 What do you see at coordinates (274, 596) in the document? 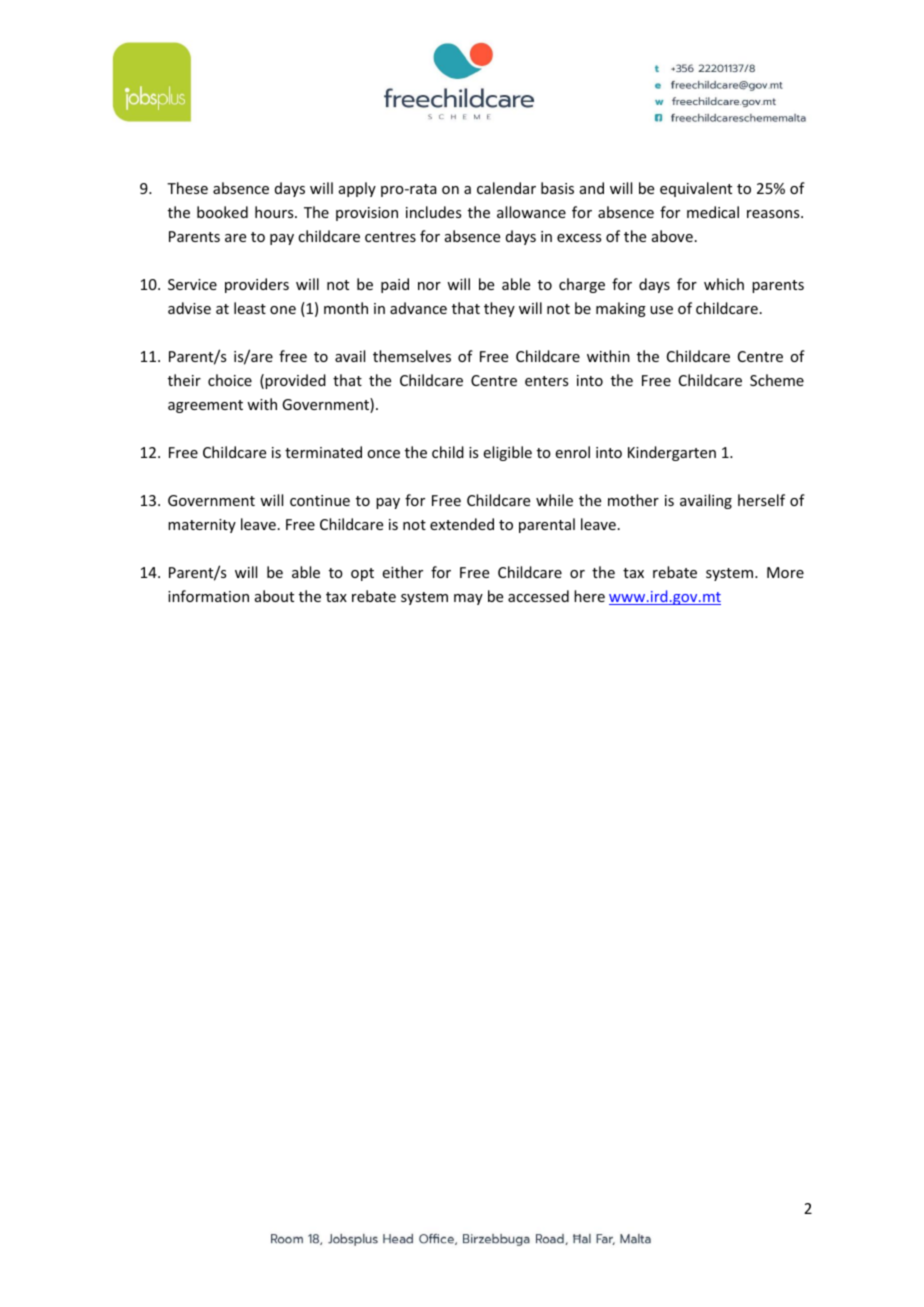
I see `about` at bounding box center [274, 596].
